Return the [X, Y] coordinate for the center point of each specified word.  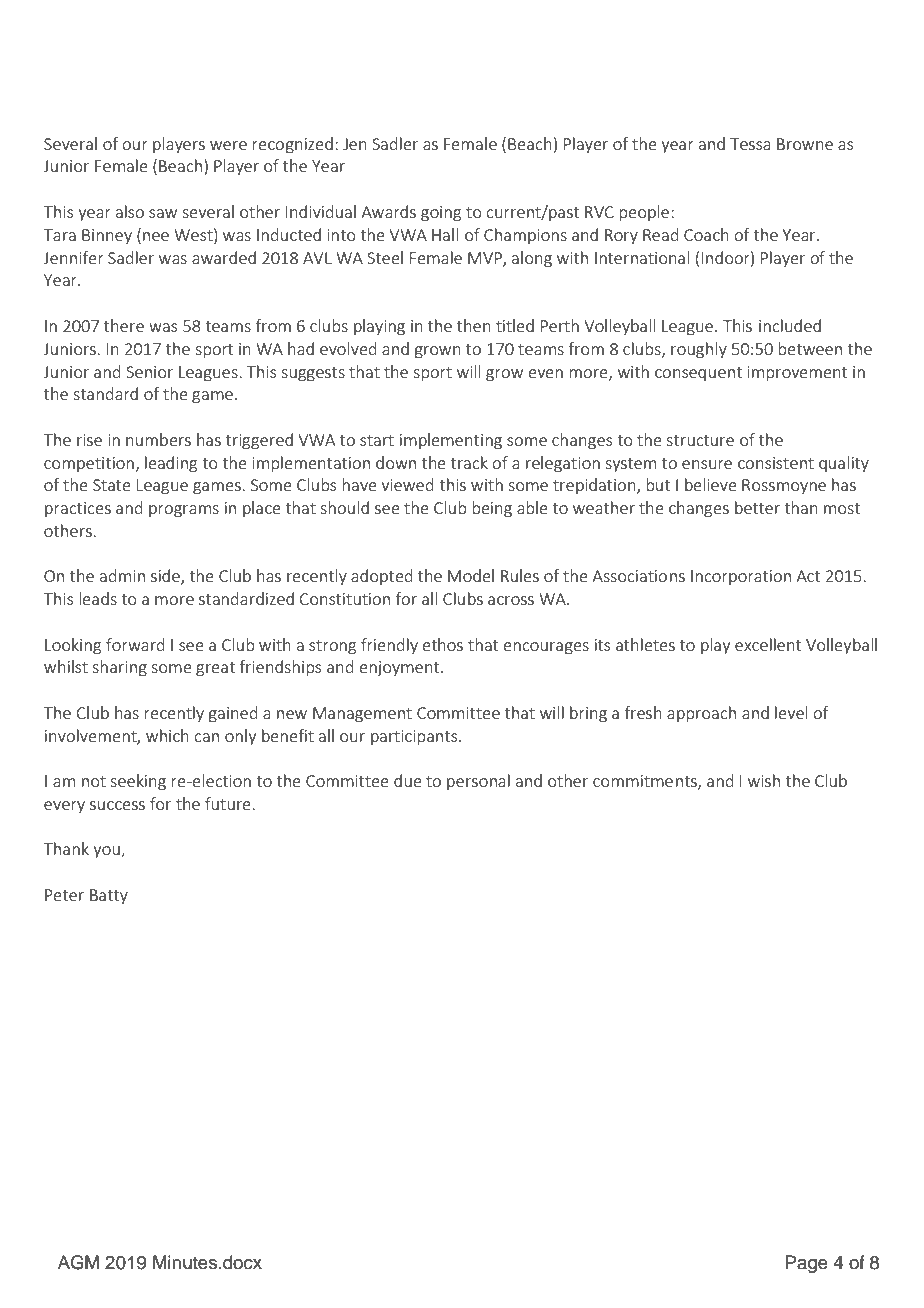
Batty [109, 896]
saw [163, 213]
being [492, 509]
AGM [78, 1262]
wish [764, 780]
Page [806, 1264]
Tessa [750, 144]
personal [478, 782]
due [408, 780]
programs [184, 511]
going [441, 214]
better [757, 507]
